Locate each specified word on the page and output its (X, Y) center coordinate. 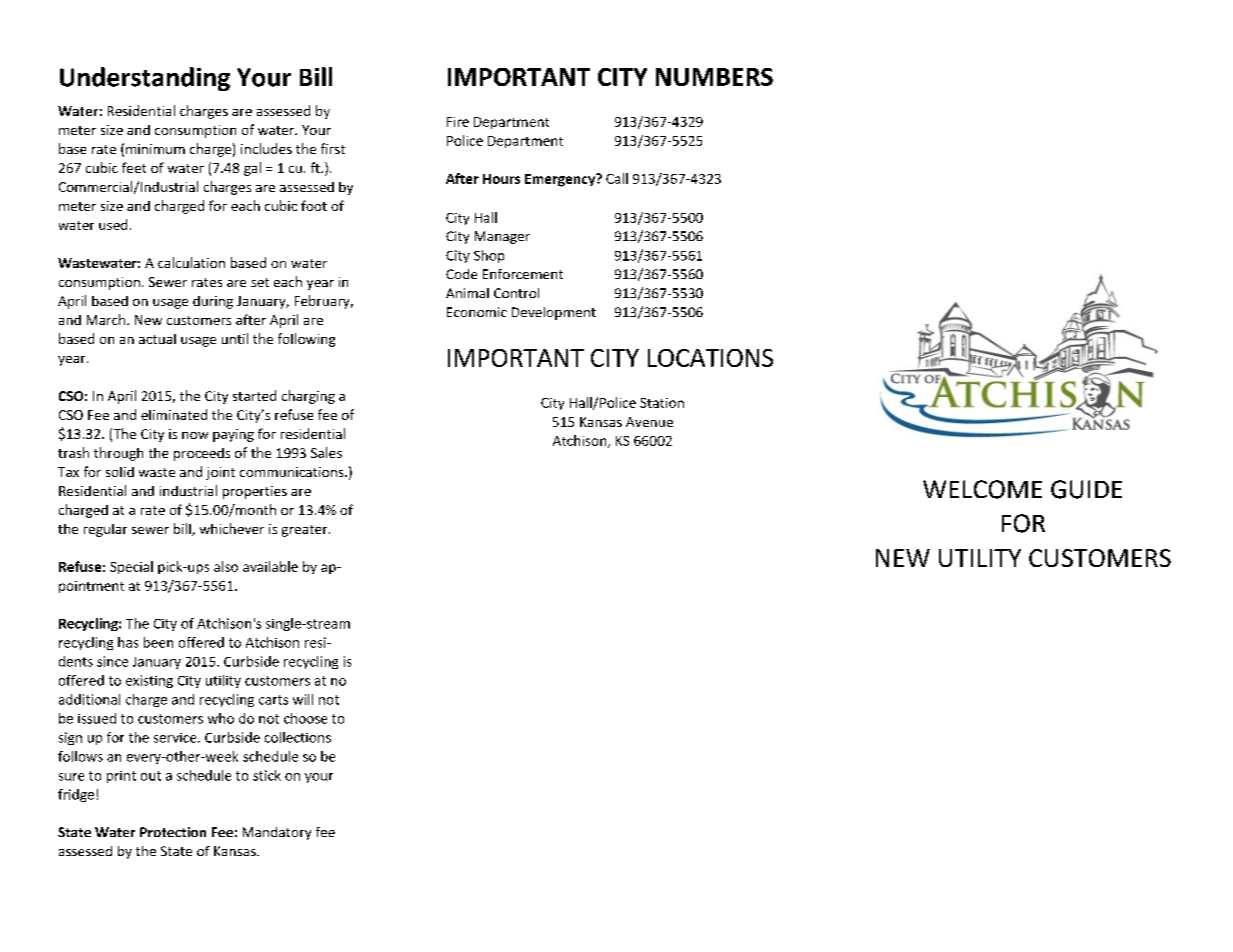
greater (306, 531)
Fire (458, 122)
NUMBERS (714, 77)
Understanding (145, 79)
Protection (173, 832)
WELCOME (982, 489)
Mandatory (277, 833)
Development (554, 313)
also (226, 566)
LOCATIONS (710, 358)
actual (157, 339)
